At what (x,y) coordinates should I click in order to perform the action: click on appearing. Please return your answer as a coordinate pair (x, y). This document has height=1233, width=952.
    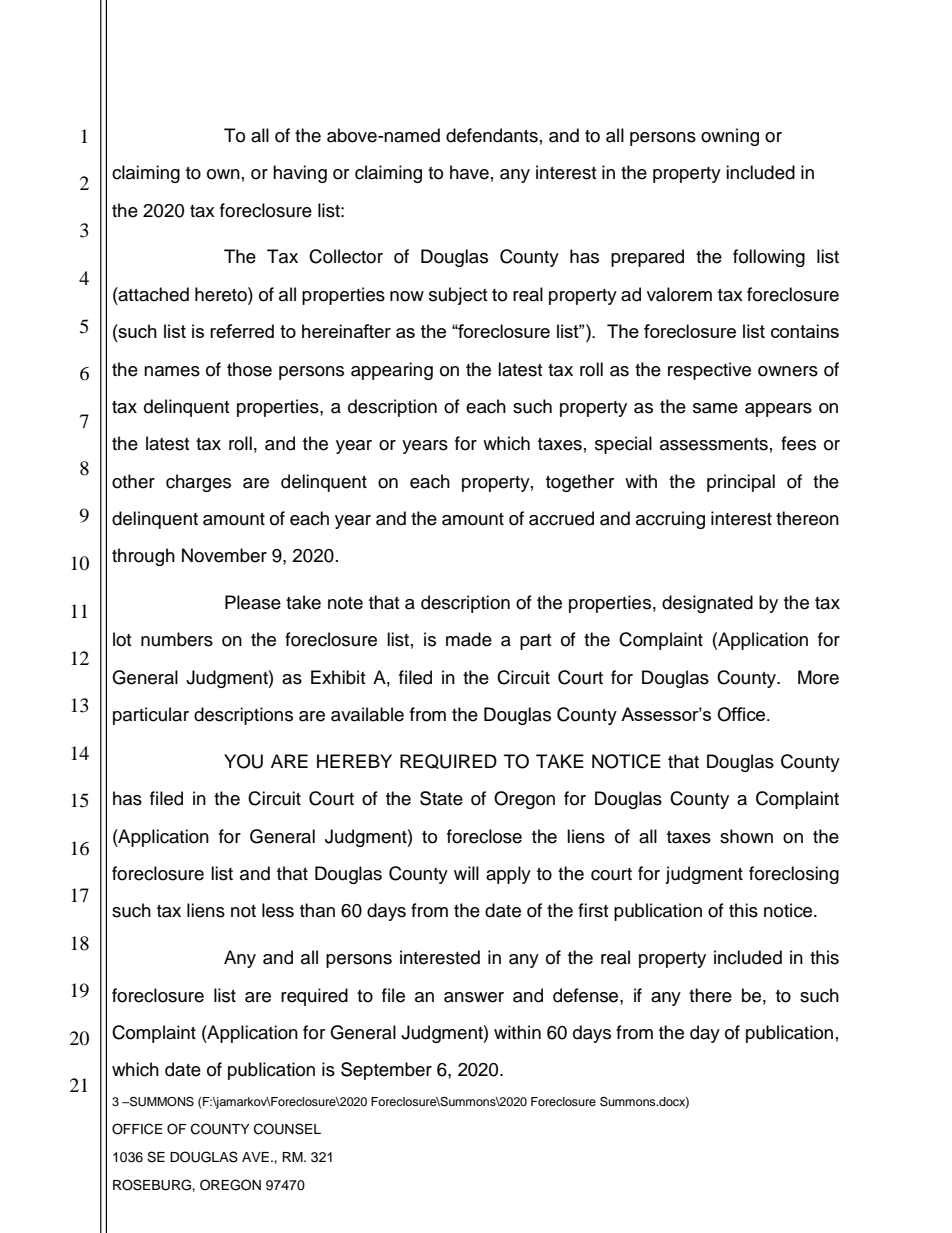
    Looking at the image, I should click on (392, 371).
